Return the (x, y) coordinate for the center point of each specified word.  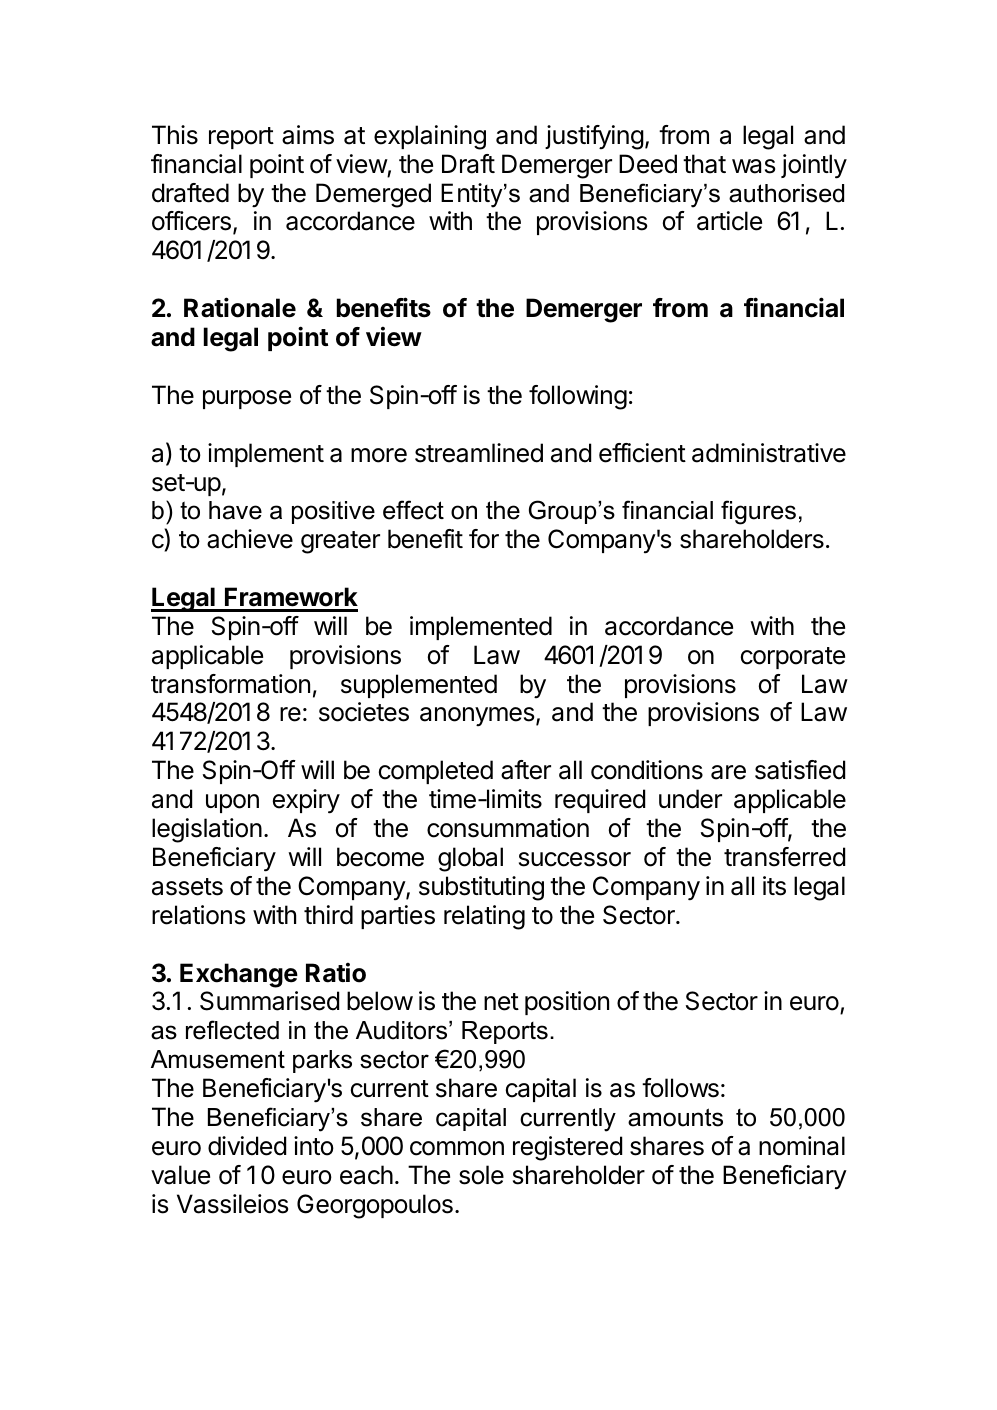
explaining (430, 137)
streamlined (479, 453)
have (235, 510)
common (457, 1148)
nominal (802, 1146)
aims (308, 135)
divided (247, 1146)
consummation (508, 828)
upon (232, 803)
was (753, 166)
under (690, 799)
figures (758, 512)
